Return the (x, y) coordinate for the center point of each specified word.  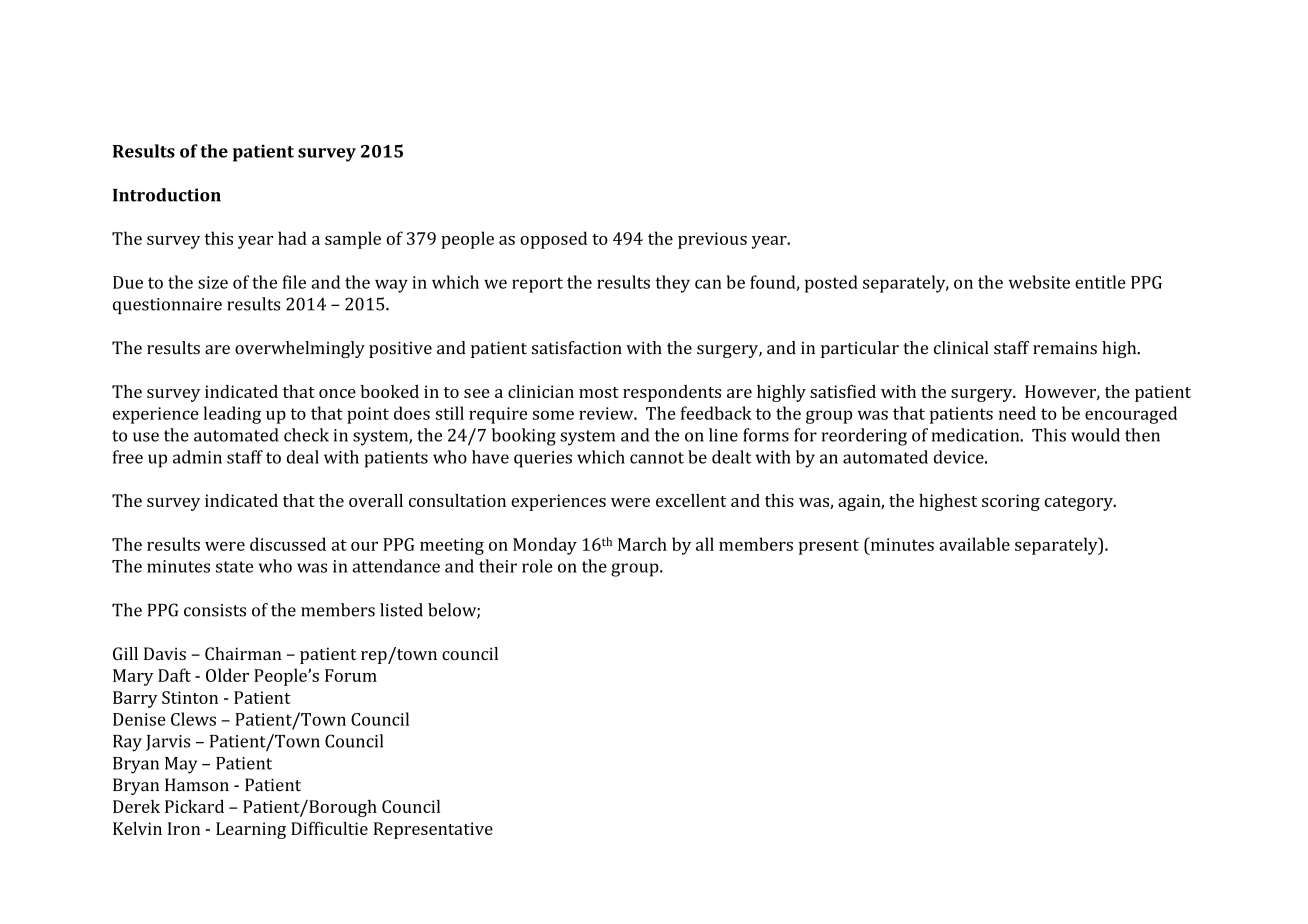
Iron (184, 828)
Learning (251, 830)
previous (712, 240)
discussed (288, 544)
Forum (351, 675)
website (1039, 282)
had (292, 238)
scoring (1011, 502)
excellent (691, 500)
